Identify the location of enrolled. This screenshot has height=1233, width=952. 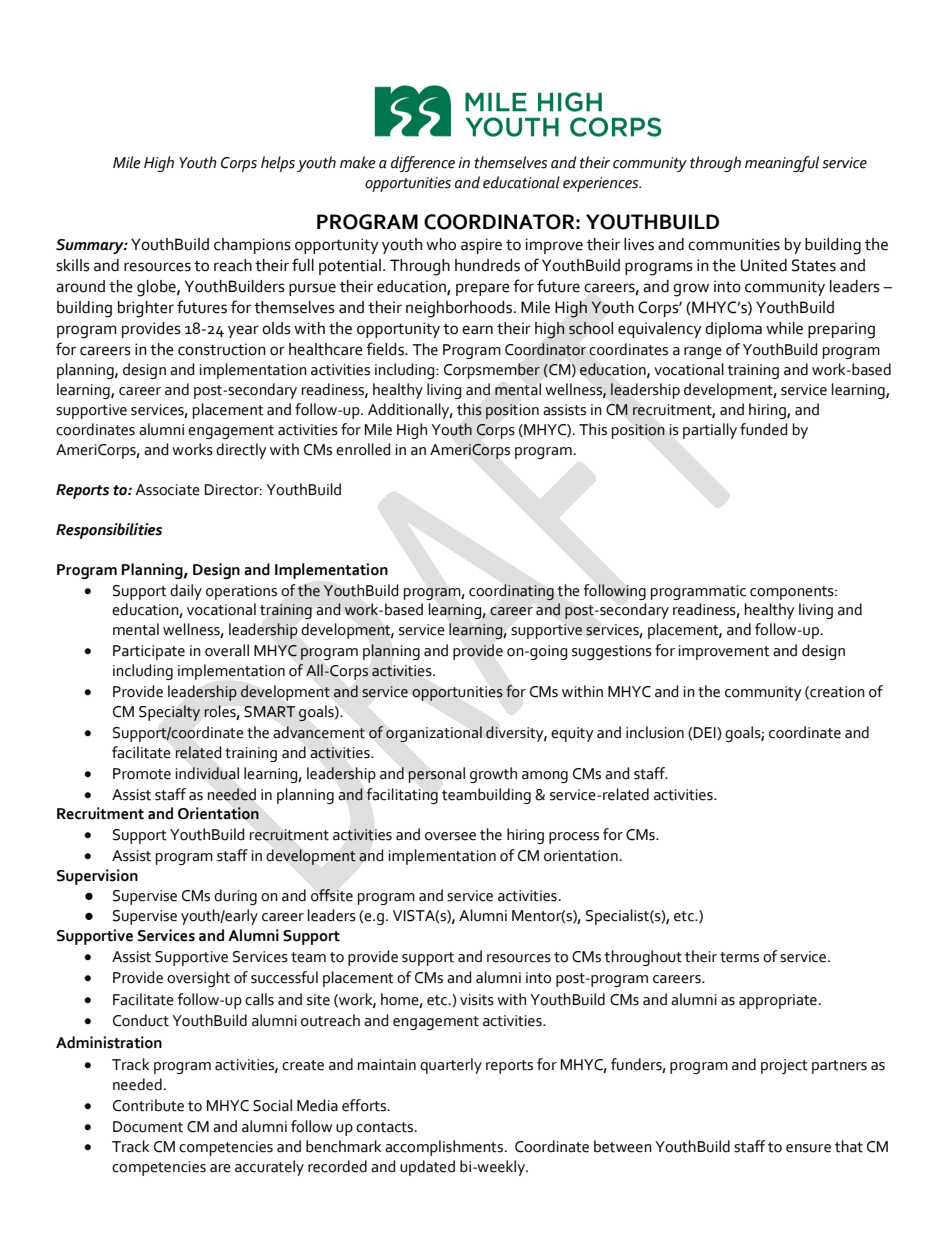
(363, 449).
